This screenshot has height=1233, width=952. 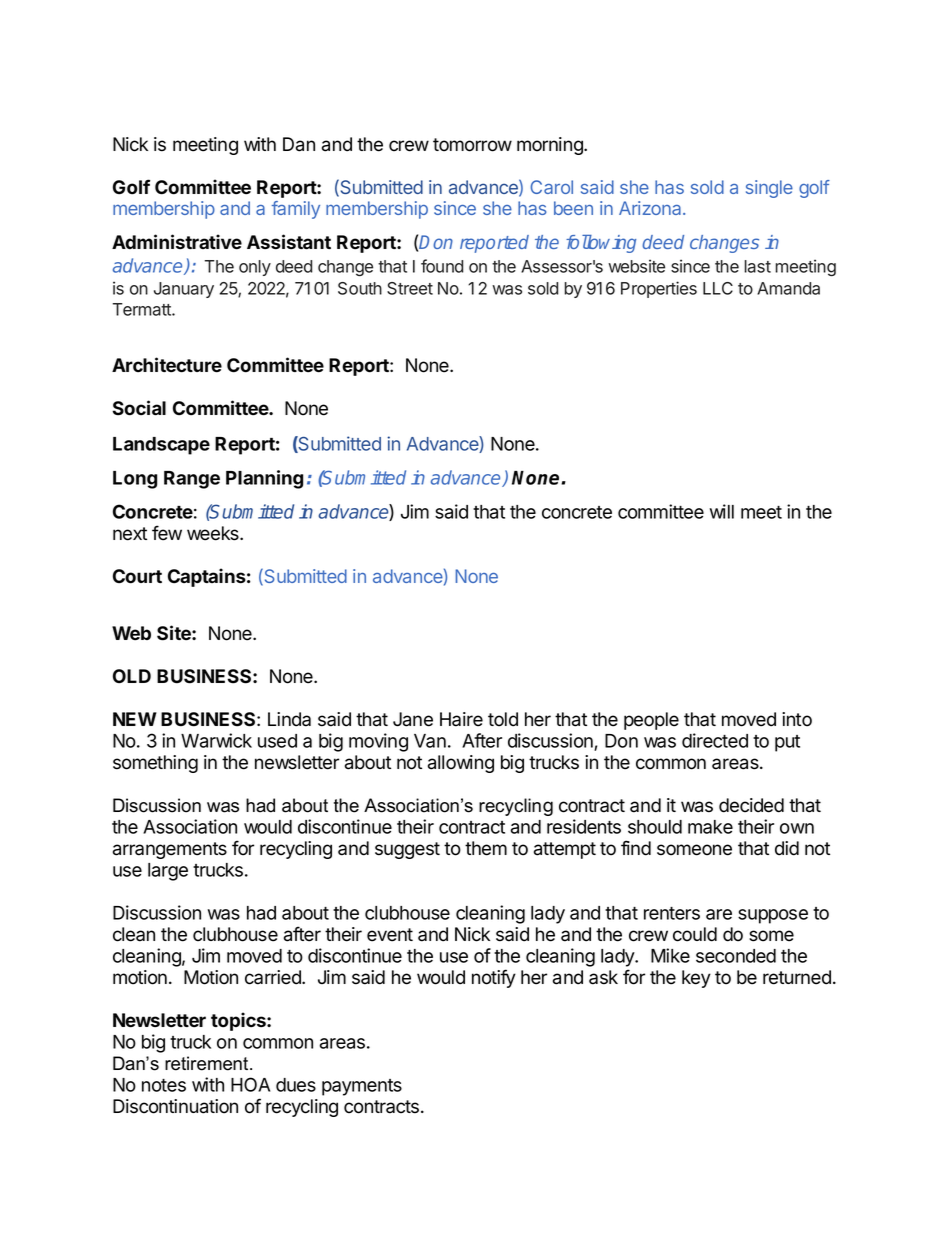 What do you see at coordinates (472, 145) in the screenshot?
I see `tomorrow` at bounding box center [472, 145].
